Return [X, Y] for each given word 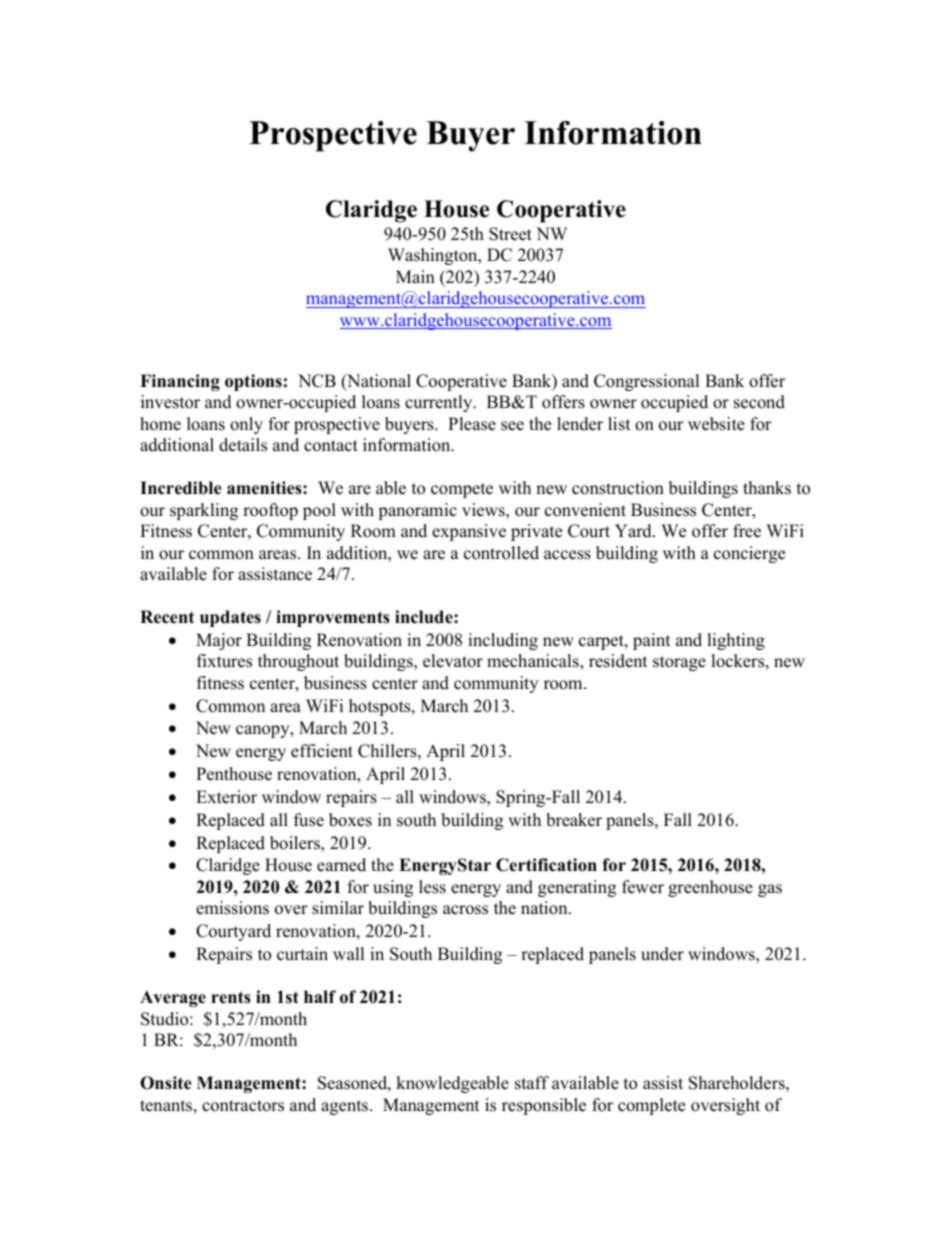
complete [651, 1106]
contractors [243, 1106]
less [432, 887]
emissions [232, 908]
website [716, 424]
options [253, 382]
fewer [643, 887]
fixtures [224, 661]
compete [462, 490]
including [503, 641]
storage [679, 663]
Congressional [646, 382]
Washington [434, 256]
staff [532, 1083]
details [243, 445]
